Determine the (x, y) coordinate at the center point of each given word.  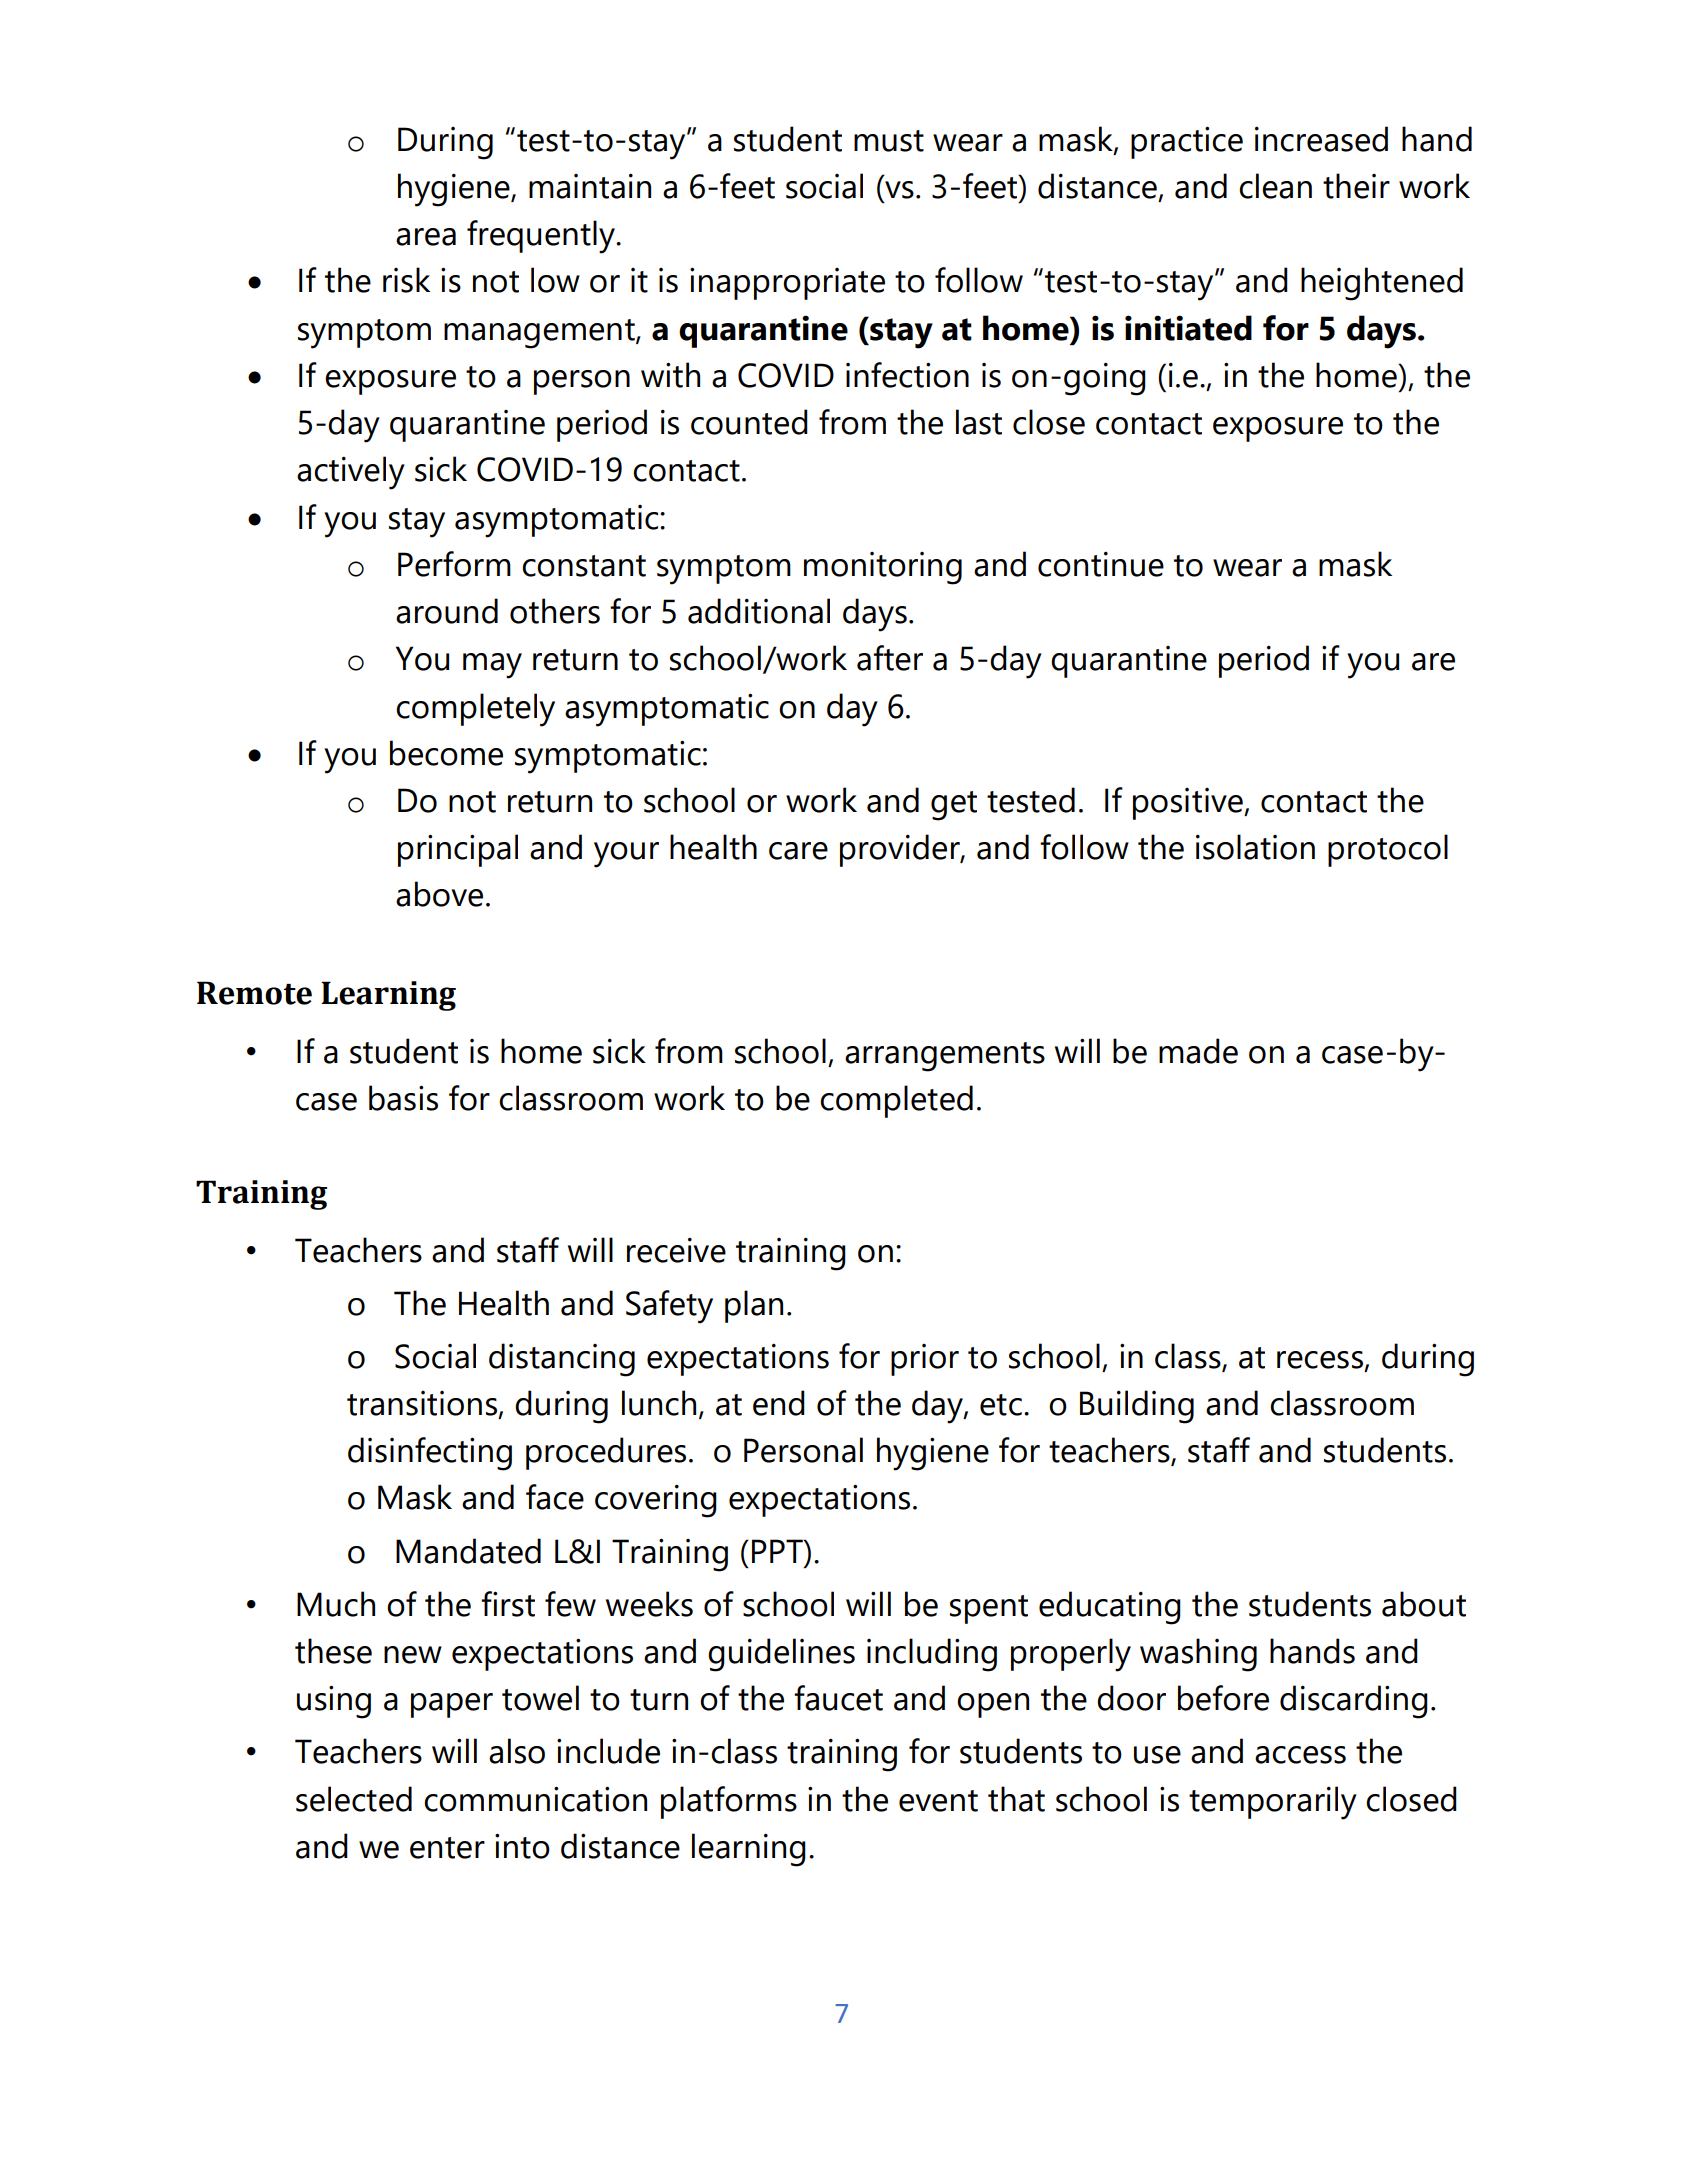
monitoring (883, 568)
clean (1275, 186)
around (447, 611)
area (426, 237)
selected (354, 1799)
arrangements (945, 1057)
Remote (254, 993)
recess (1320, 1360)
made (1198, 1051)
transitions (422, 1403)
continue (1101, 564)
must (889, 141)
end (779, 1403)
